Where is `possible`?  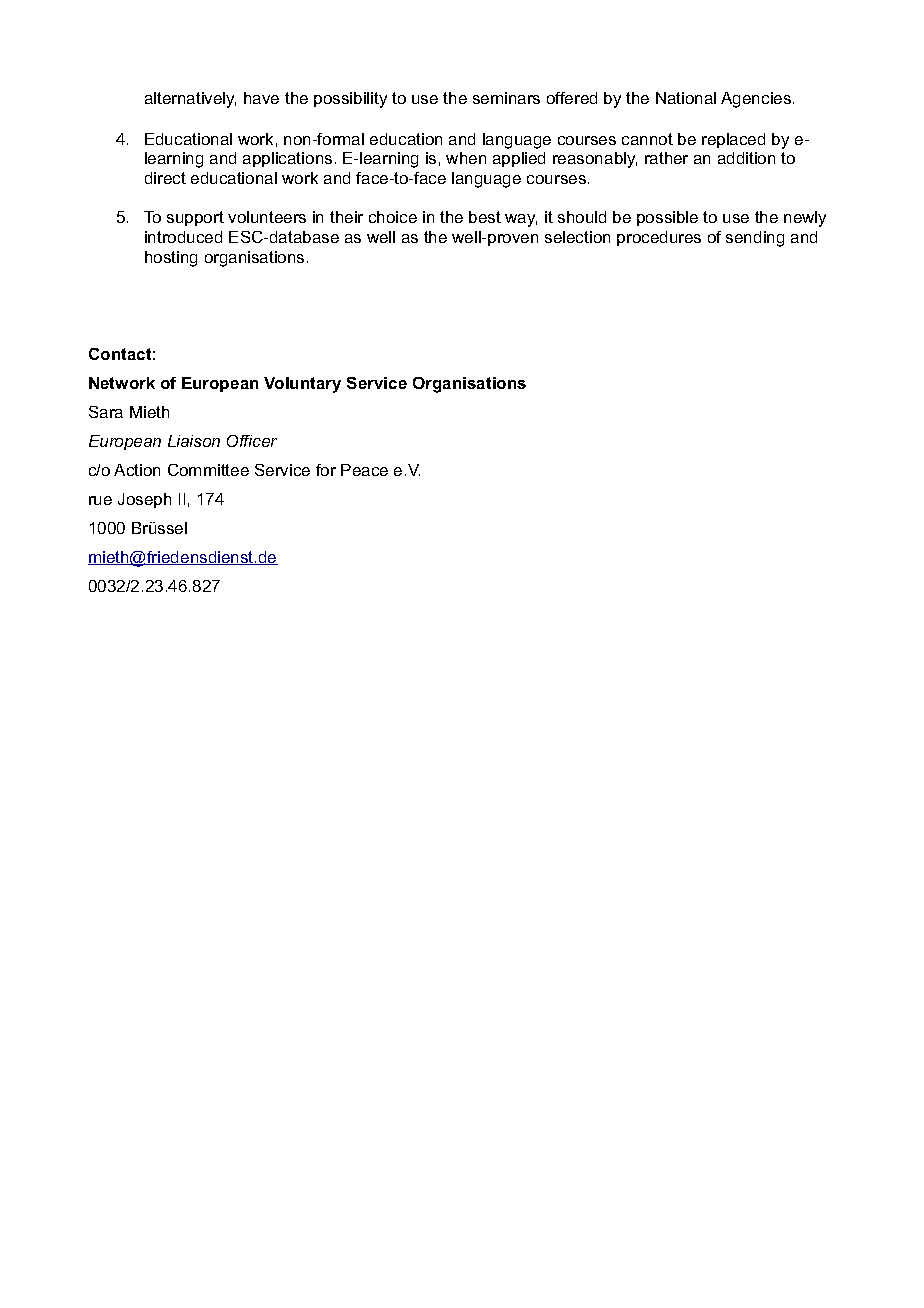 possible is located at coordinates (667, 218).
